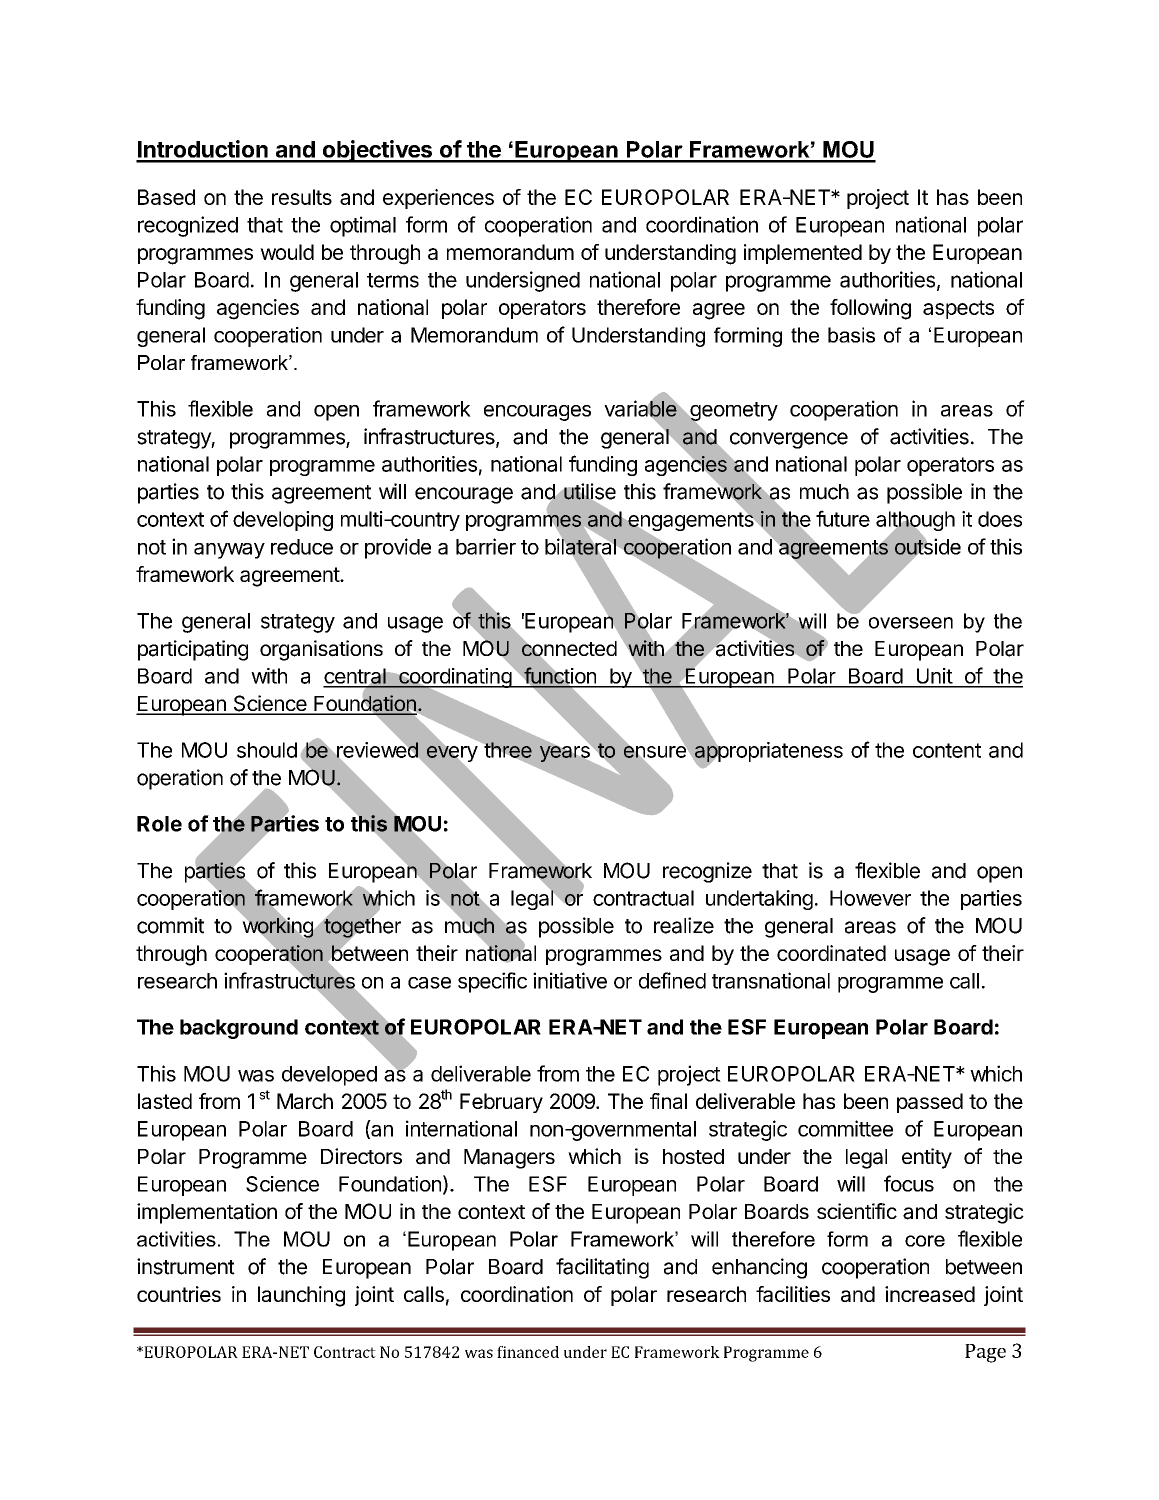 Image resolution: width=1159 pixels, height=1500 pixels. Describe the element at coordinates (239, 1029) in the document. I see `background` at that location.
